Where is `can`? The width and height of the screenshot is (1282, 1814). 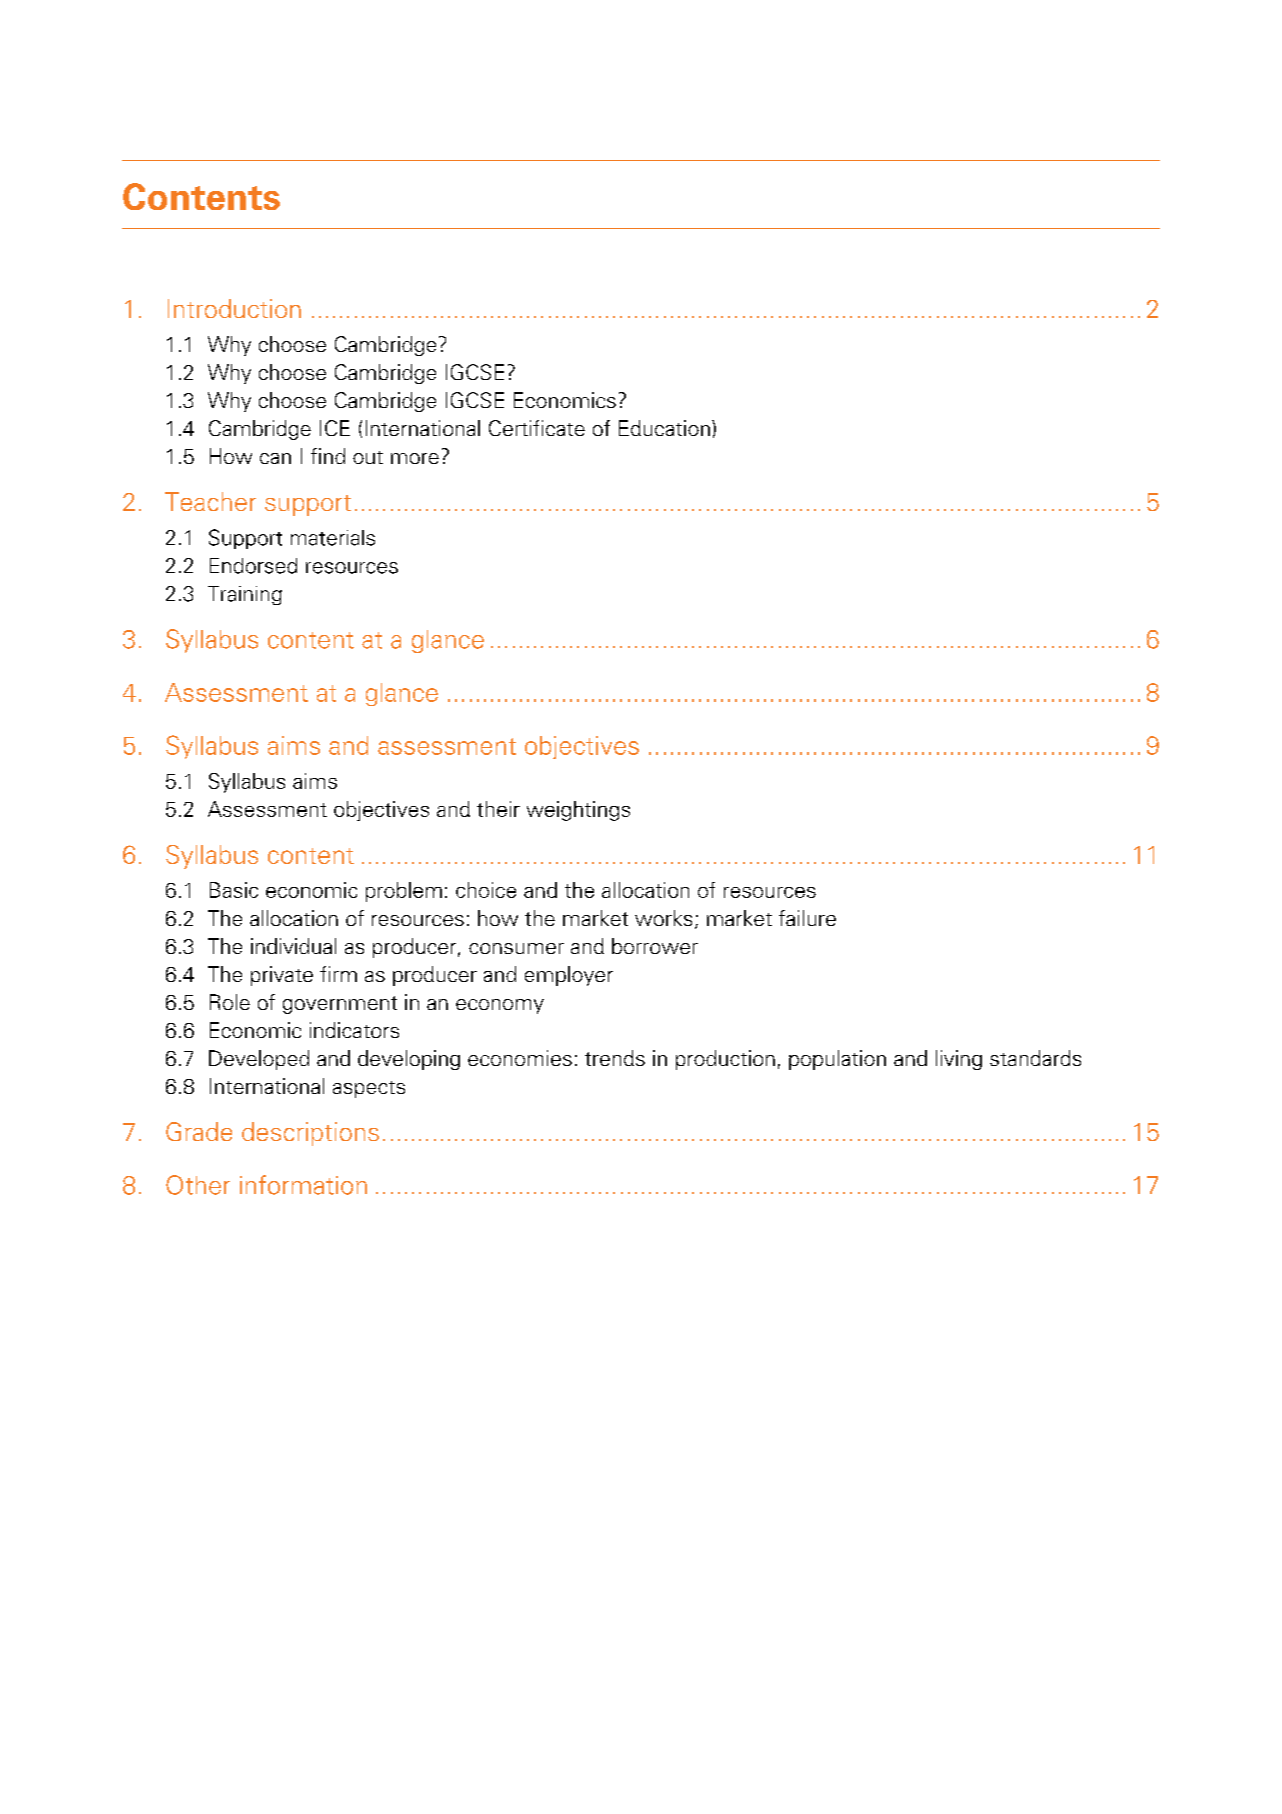 can is located at coordinates (275, 458).
